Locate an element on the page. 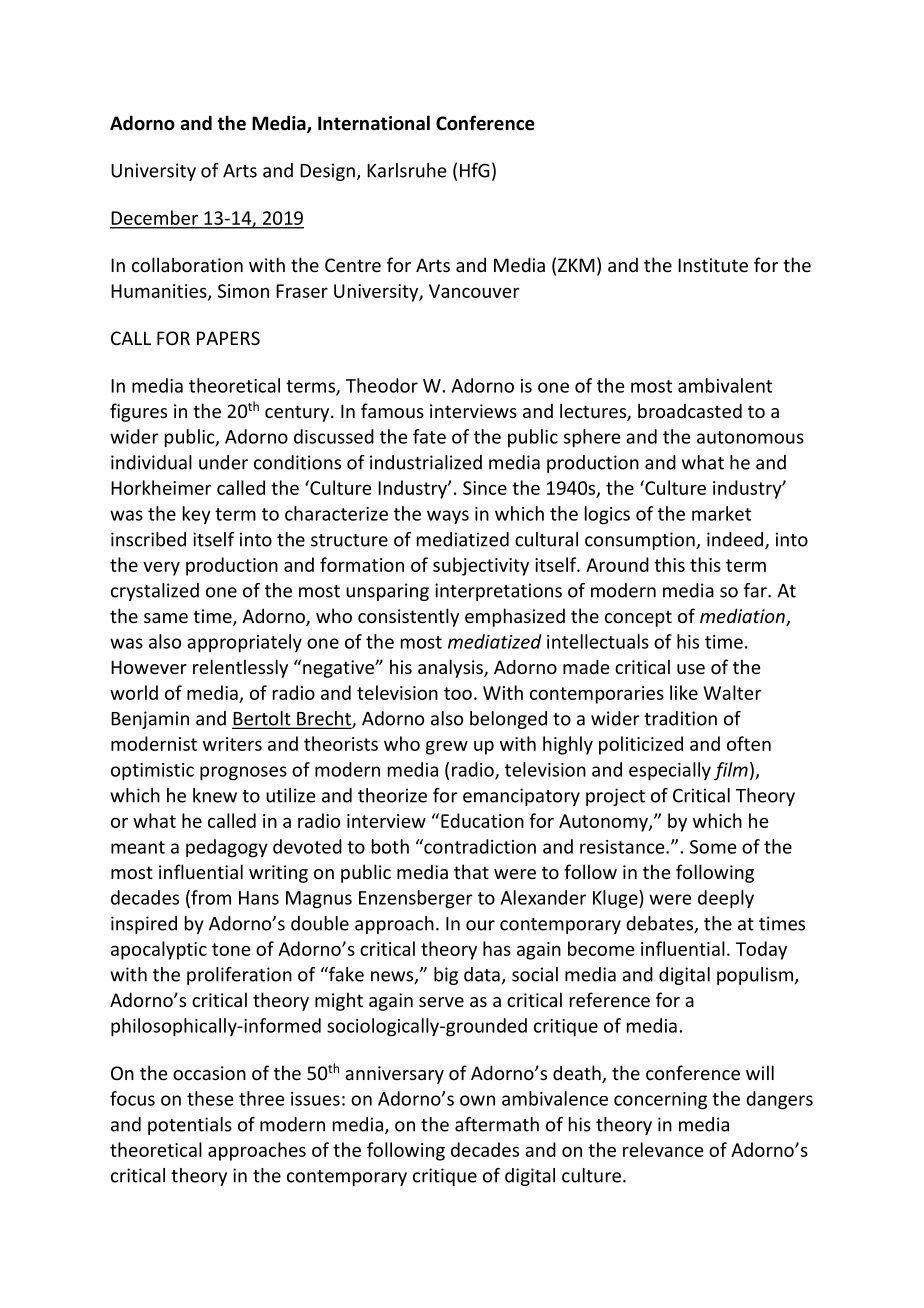  potentials is located at coordinates (190, 1126).
